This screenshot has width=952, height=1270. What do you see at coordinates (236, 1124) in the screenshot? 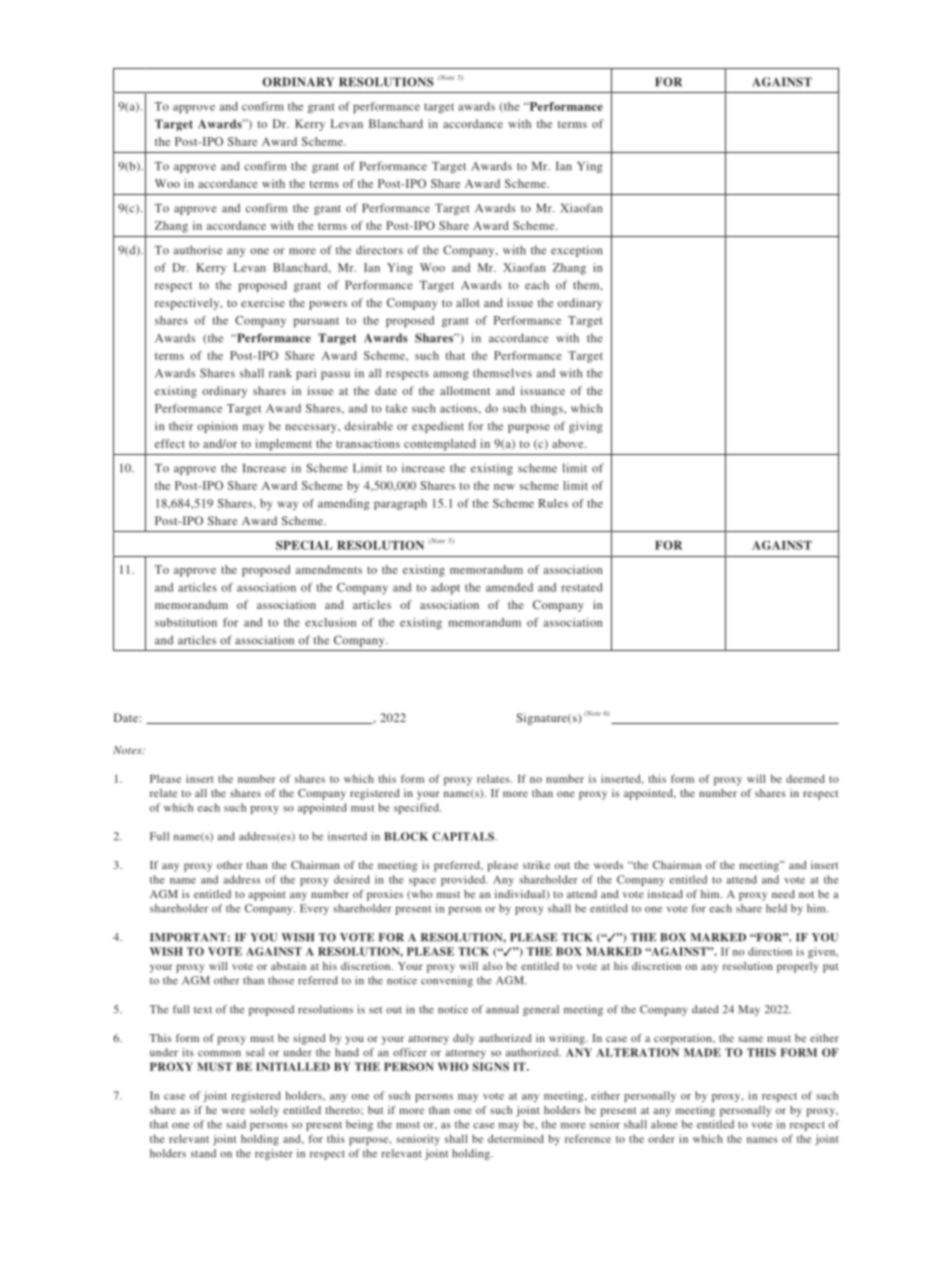
I see `said` at bounding box center [236, 1124].
